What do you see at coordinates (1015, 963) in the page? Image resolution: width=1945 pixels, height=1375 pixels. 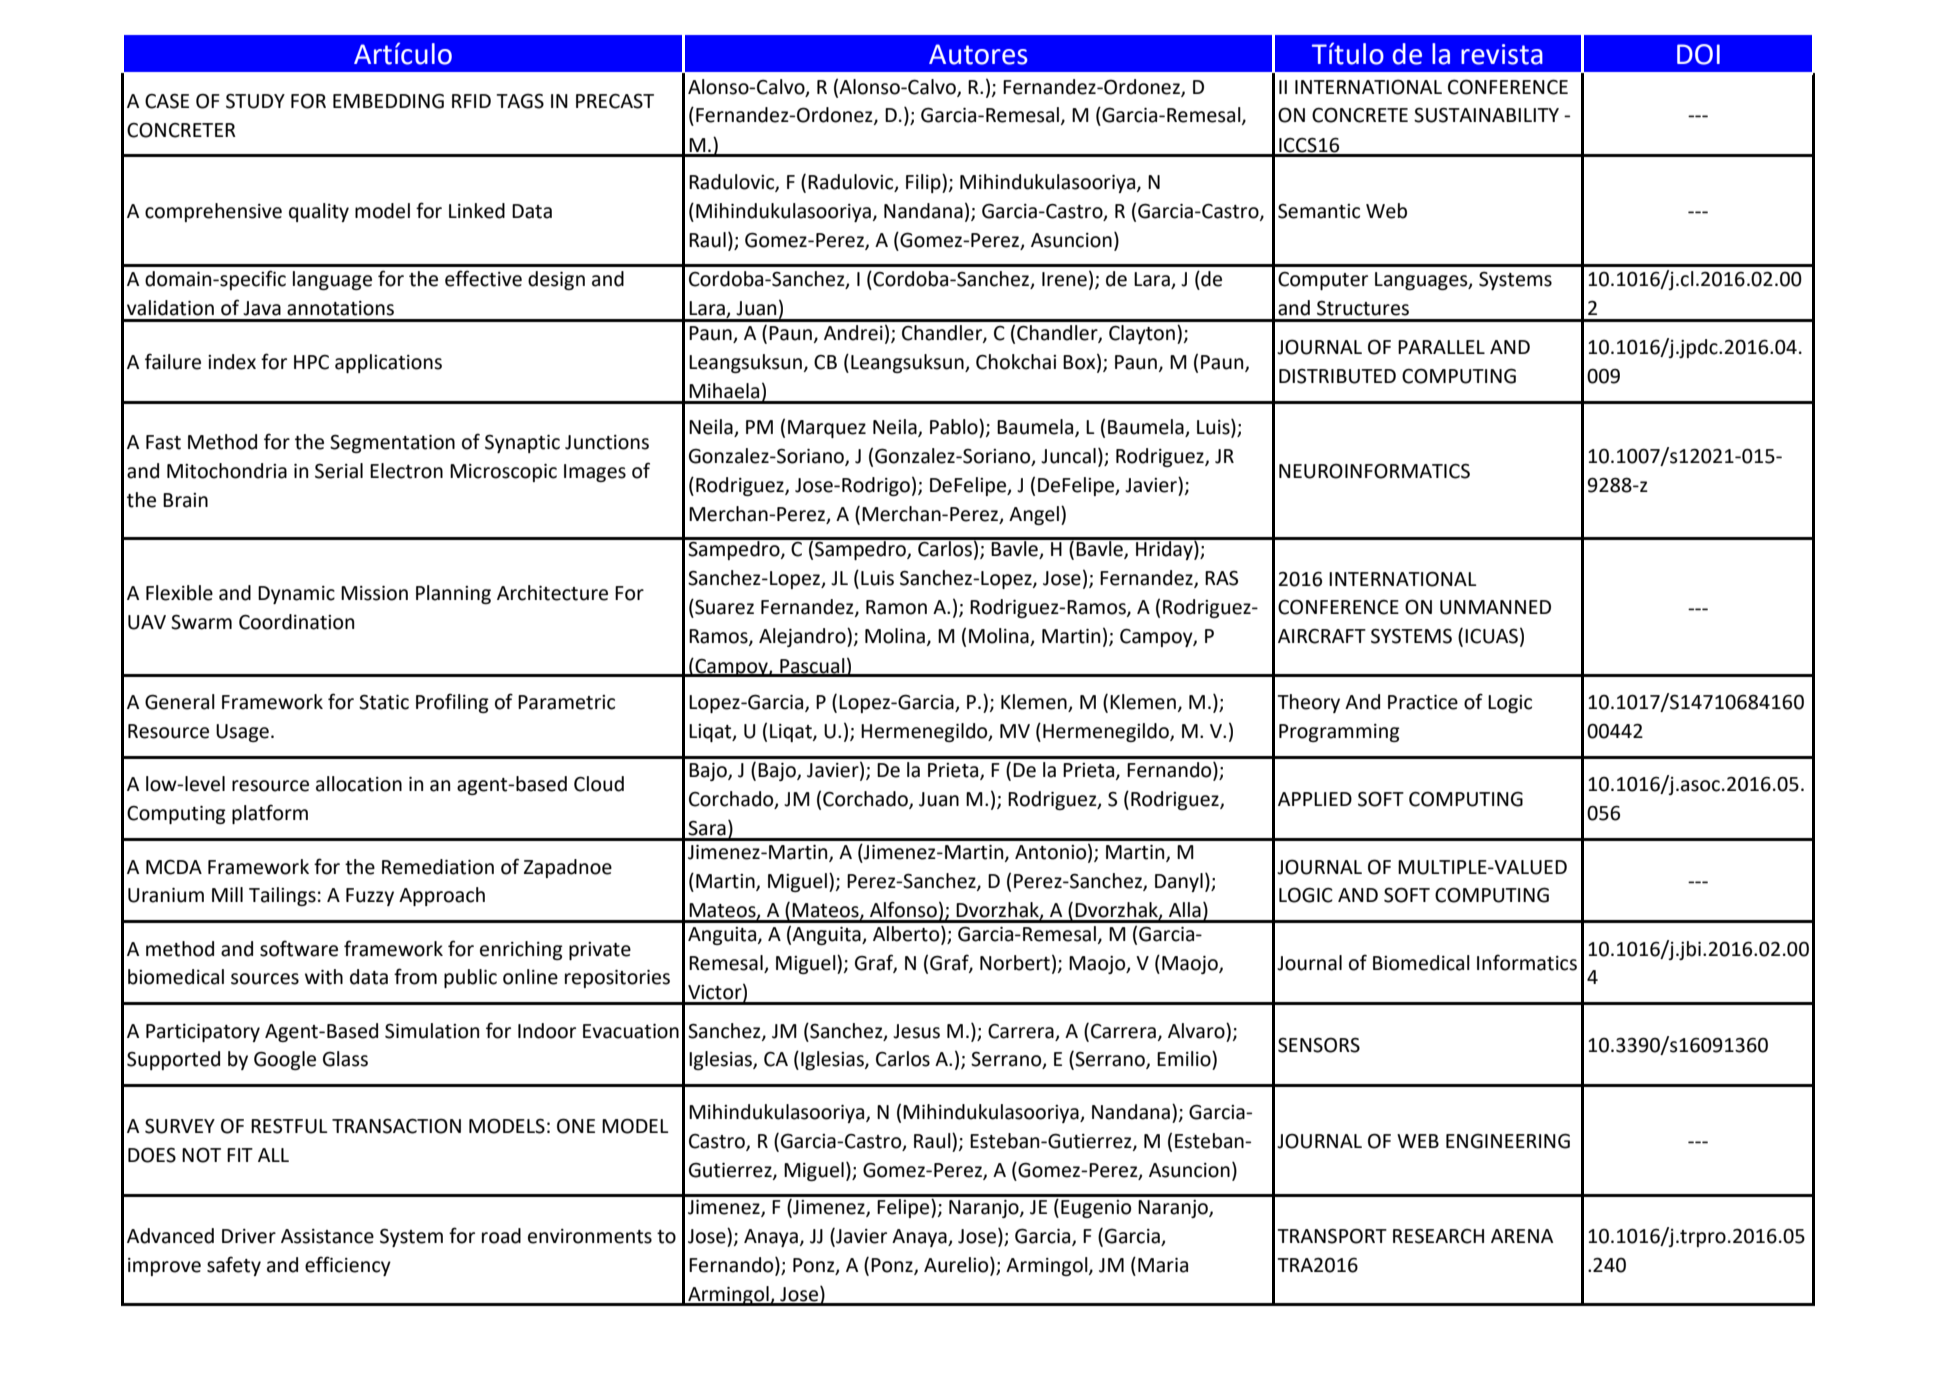 I see `Norbert` at bounding box center [1015, 963].
